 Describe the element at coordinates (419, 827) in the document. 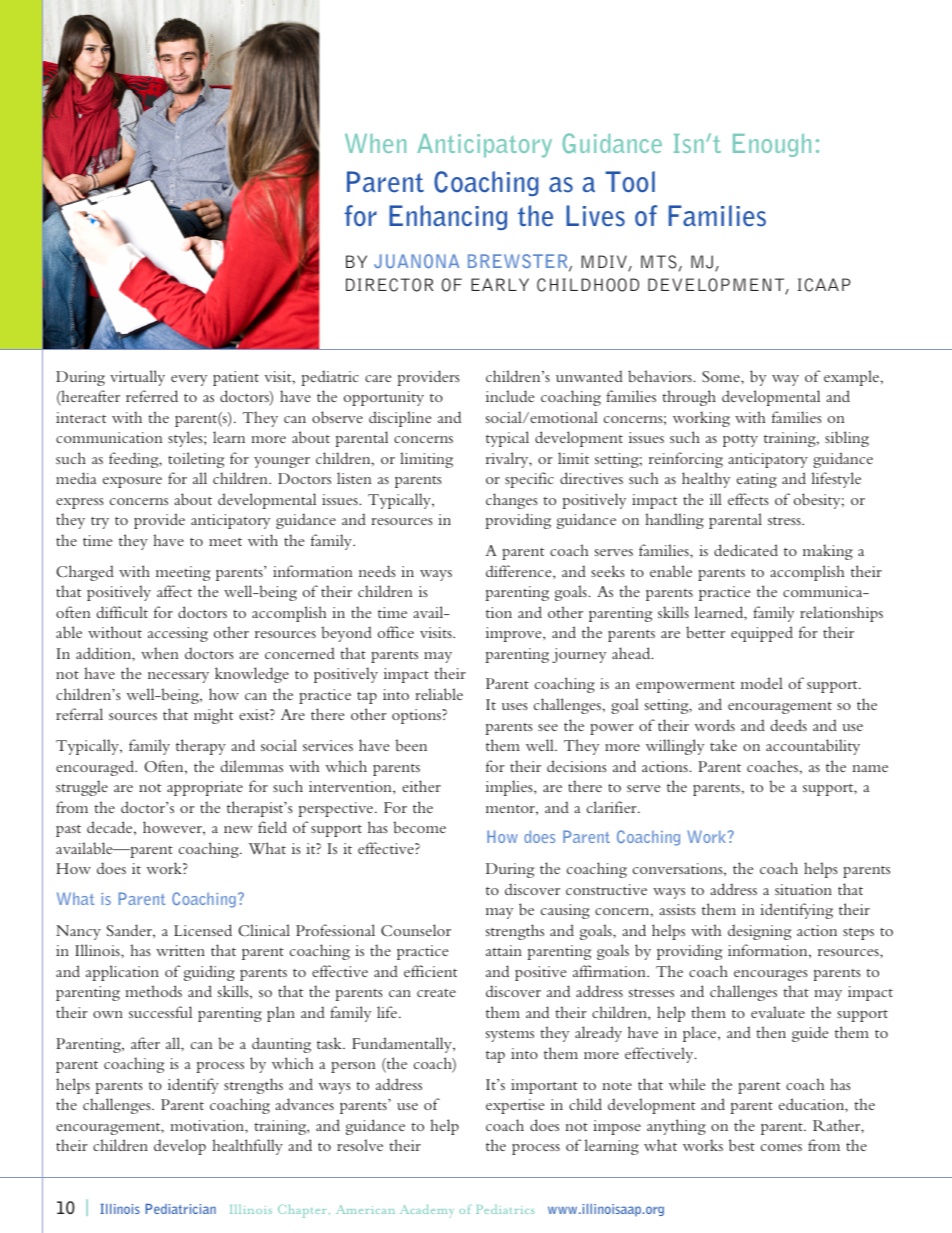

I see `become` at that location.
